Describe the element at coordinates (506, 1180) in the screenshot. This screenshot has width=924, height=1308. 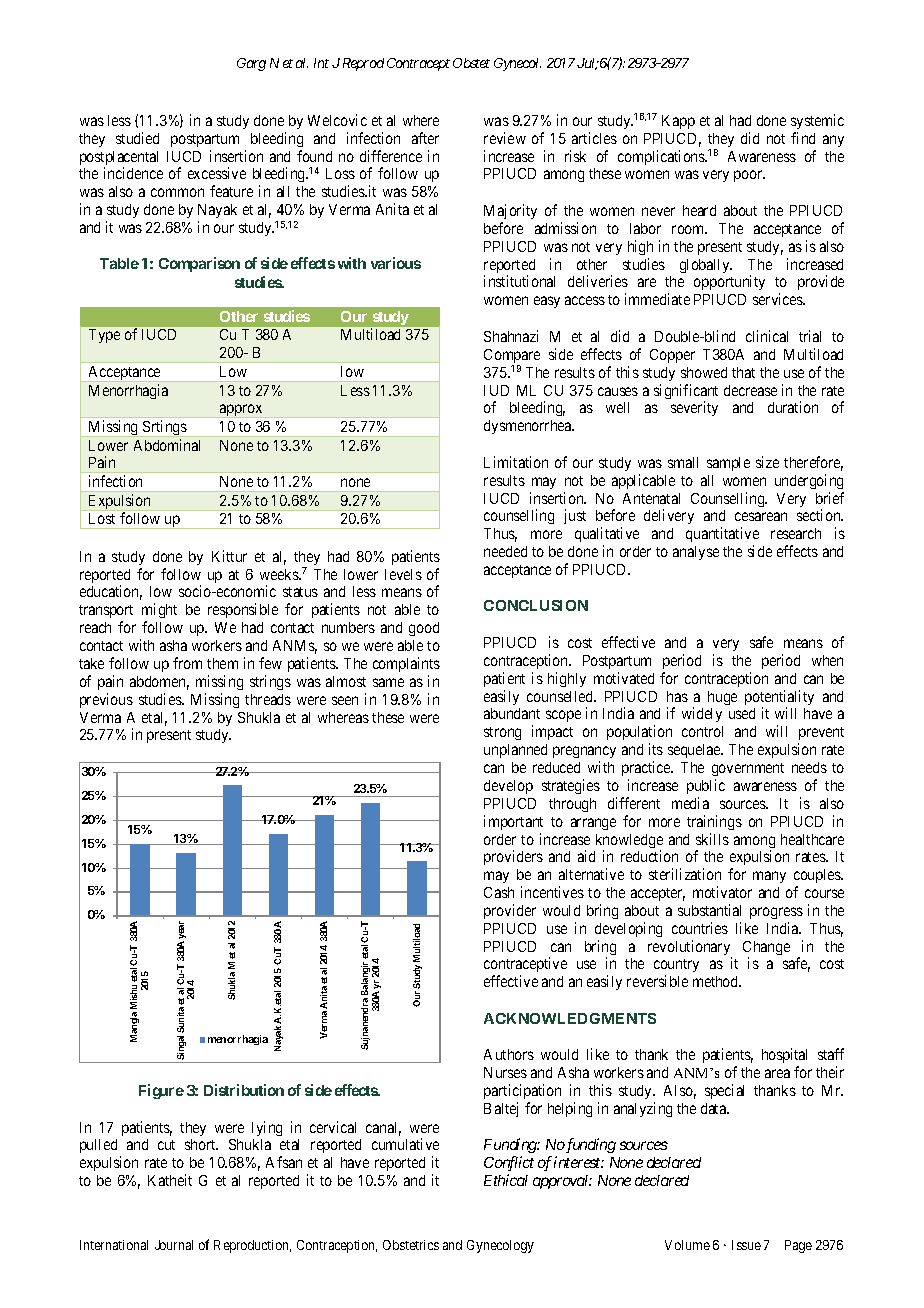
I see `Ethical` at that location.
